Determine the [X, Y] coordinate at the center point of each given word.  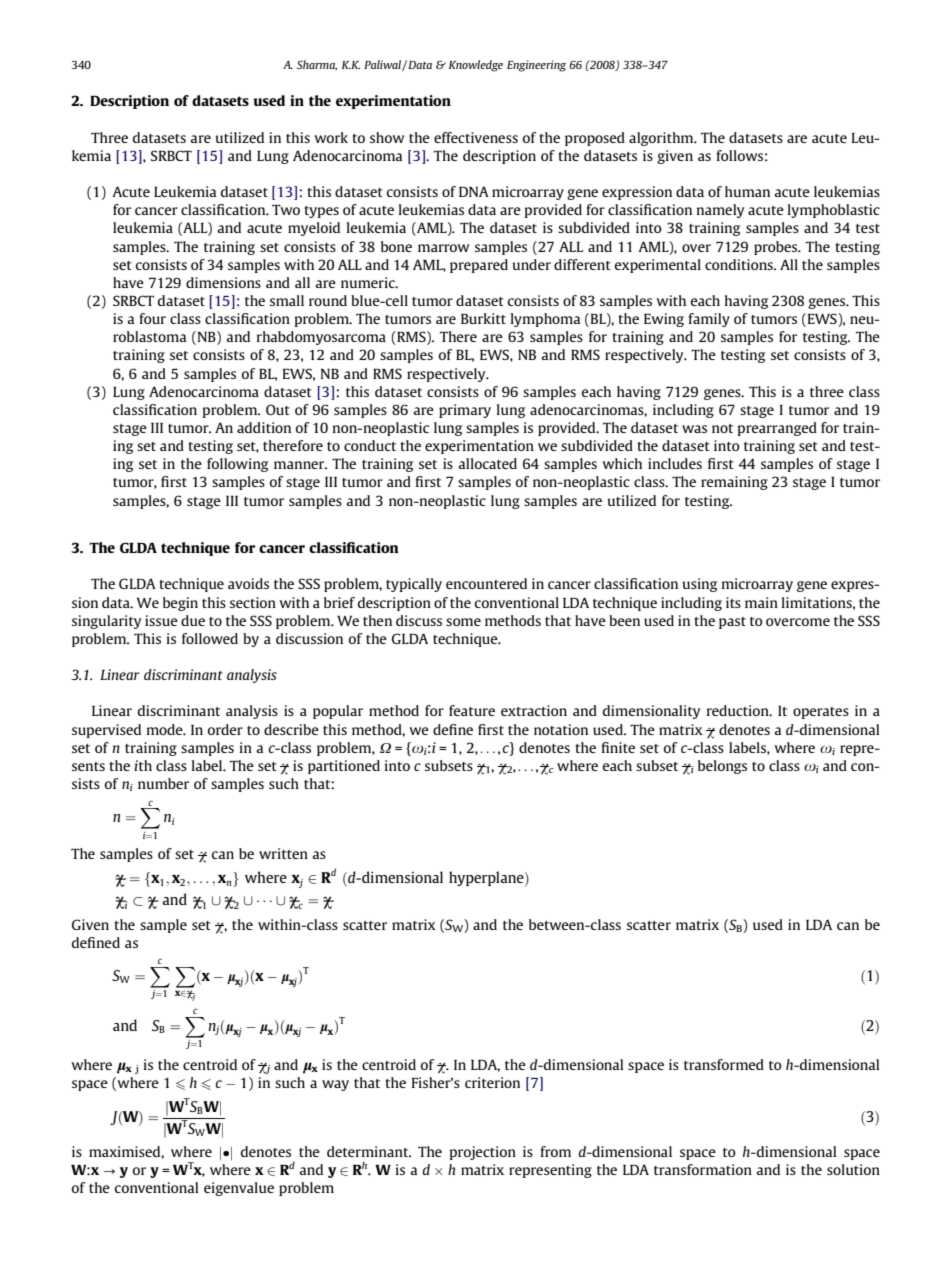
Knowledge [476, 66]
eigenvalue [239, 1189]
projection [483, 1153]
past [732, 623]
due [193, 620]
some [463, 622]
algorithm [662, 139]
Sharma [317, 65]
